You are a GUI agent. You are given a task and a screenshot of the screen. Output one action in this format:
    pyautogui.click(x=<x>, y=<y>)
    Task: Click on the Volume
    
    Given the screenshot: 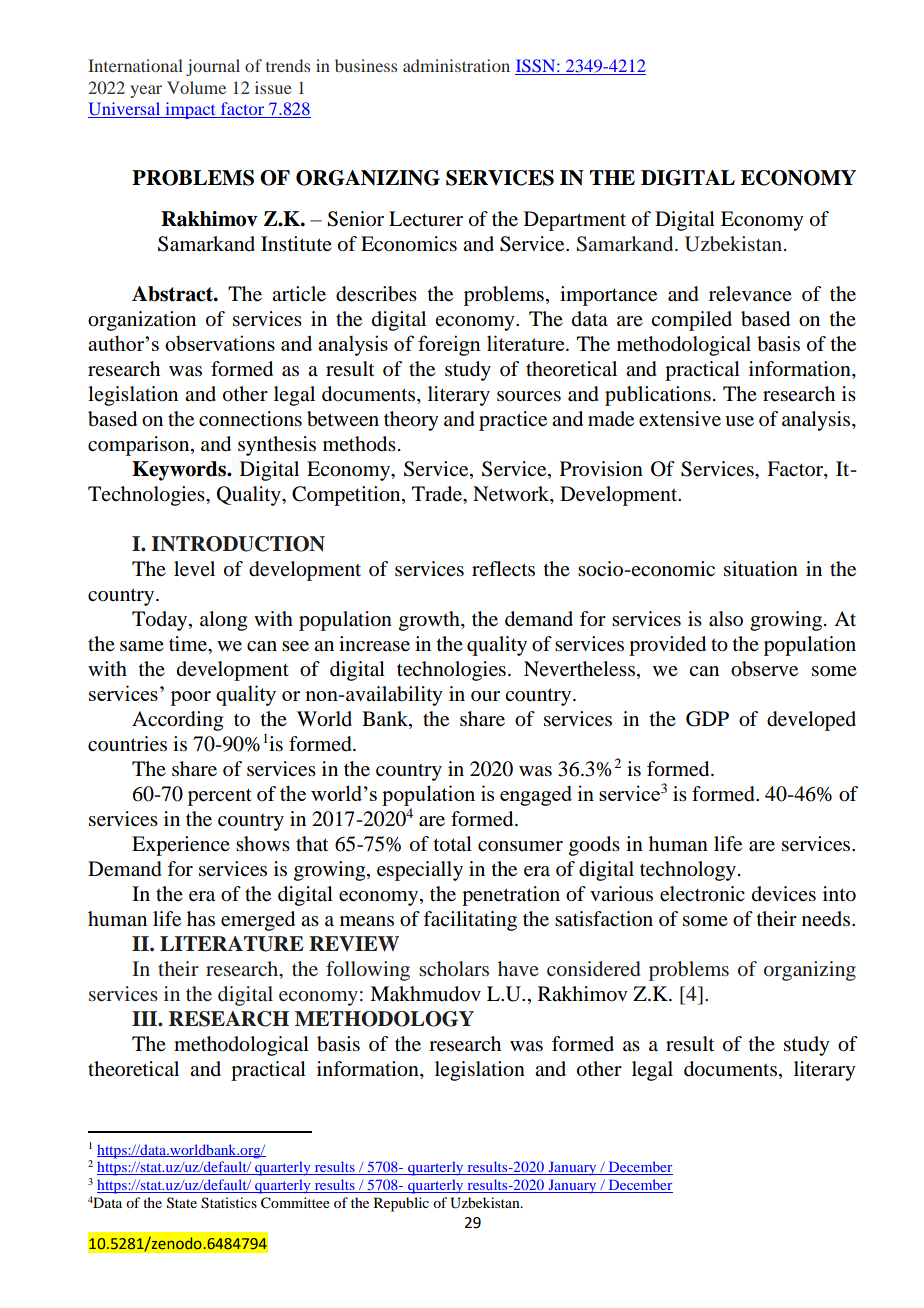 What is the action you would take?
    pyautogui.click(x=196, y=87)
